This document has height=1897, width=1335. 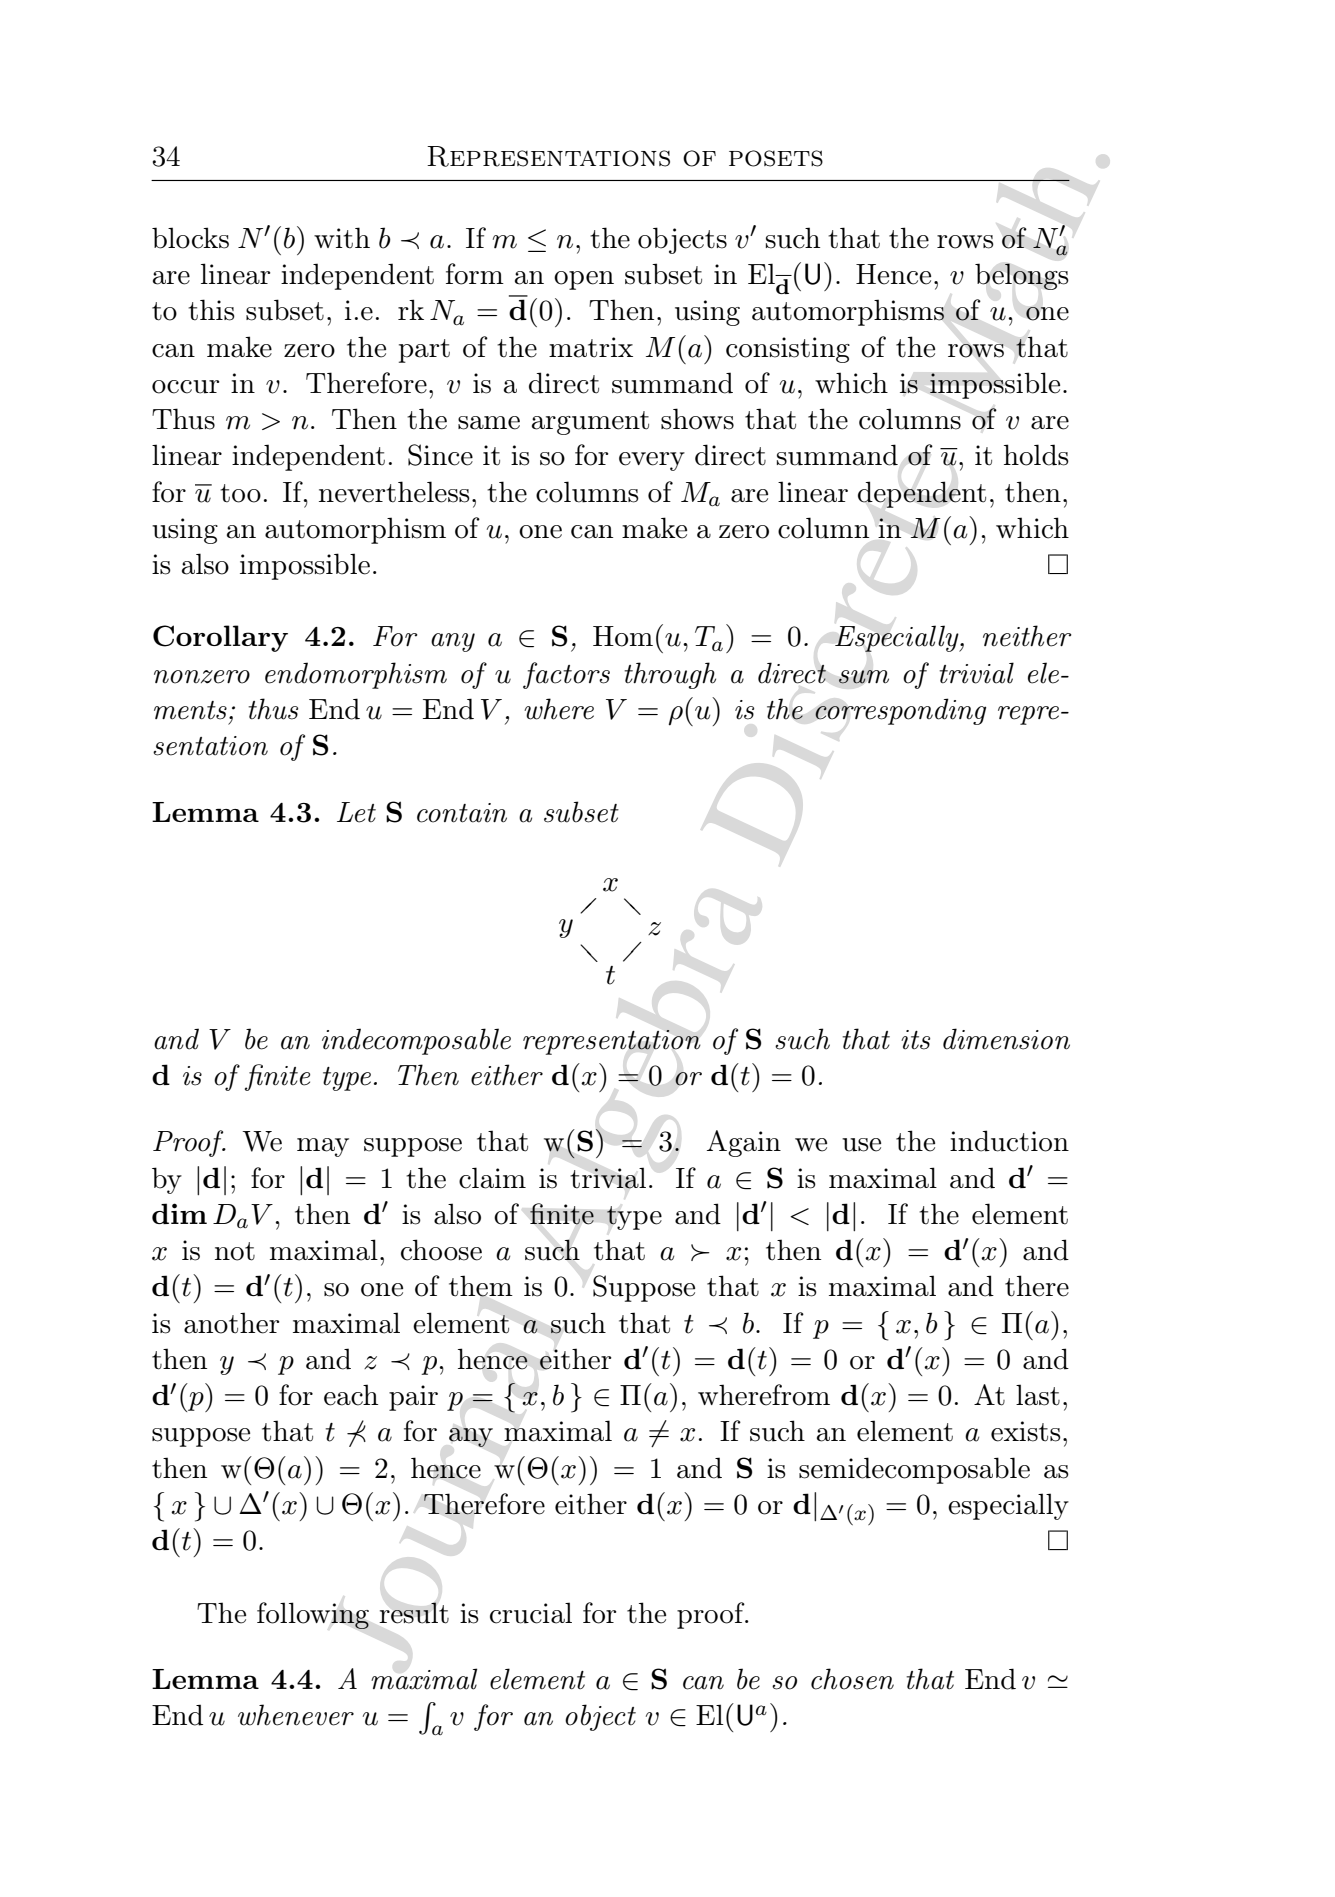 I want to click on with, so click(x=342, y=238).
